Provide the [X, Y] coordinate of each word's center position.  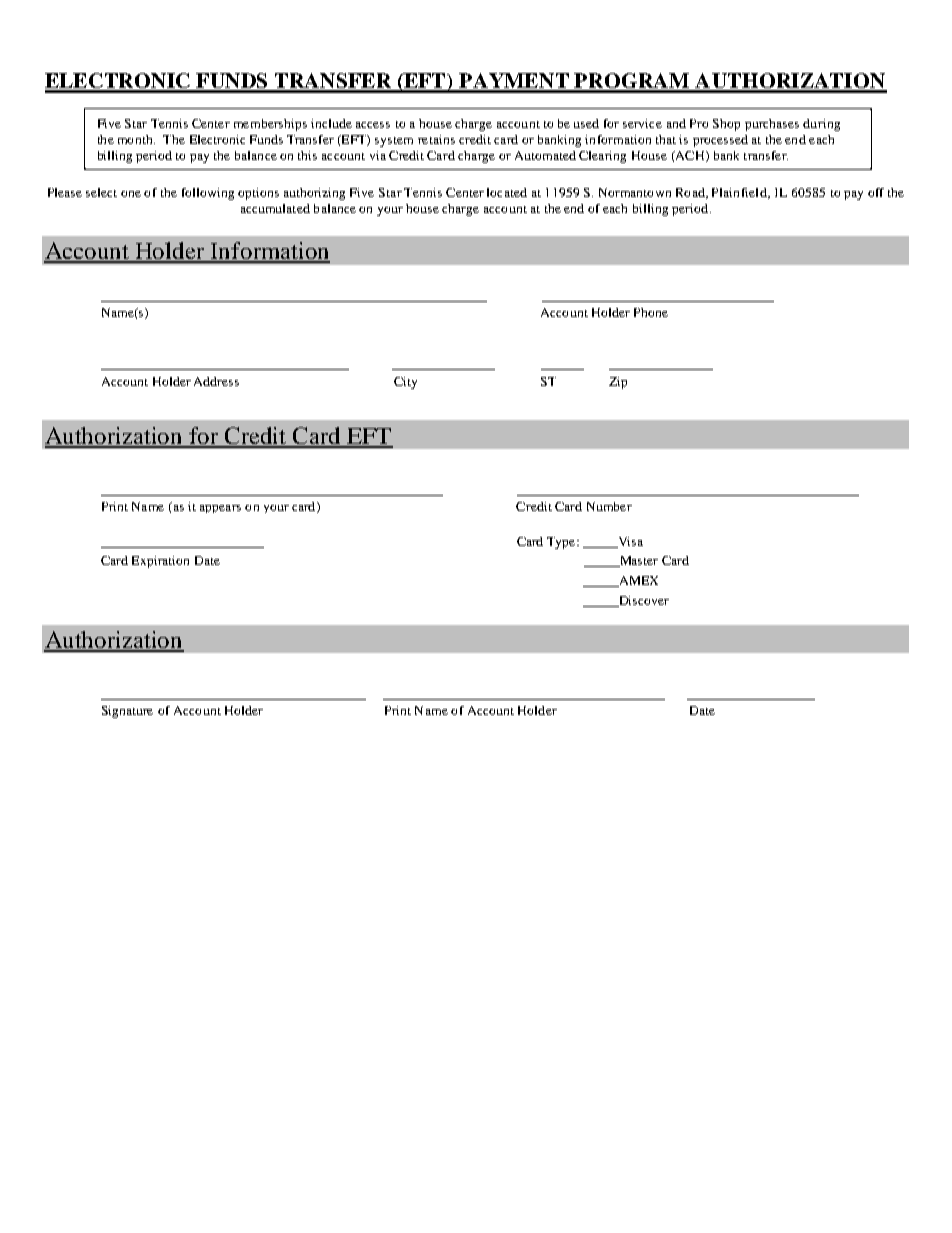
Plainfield [740, 193]
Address [216, 381]
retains [436, 139]
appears [220, 509]
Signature [127, 712]
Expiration [160, 562]
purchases [772, 125]
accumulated [275, 208]
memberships [270, 125]
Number [609, 506]
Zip [618, 383]
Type [562, 543]
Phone [651, 312]
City [405, 383]
